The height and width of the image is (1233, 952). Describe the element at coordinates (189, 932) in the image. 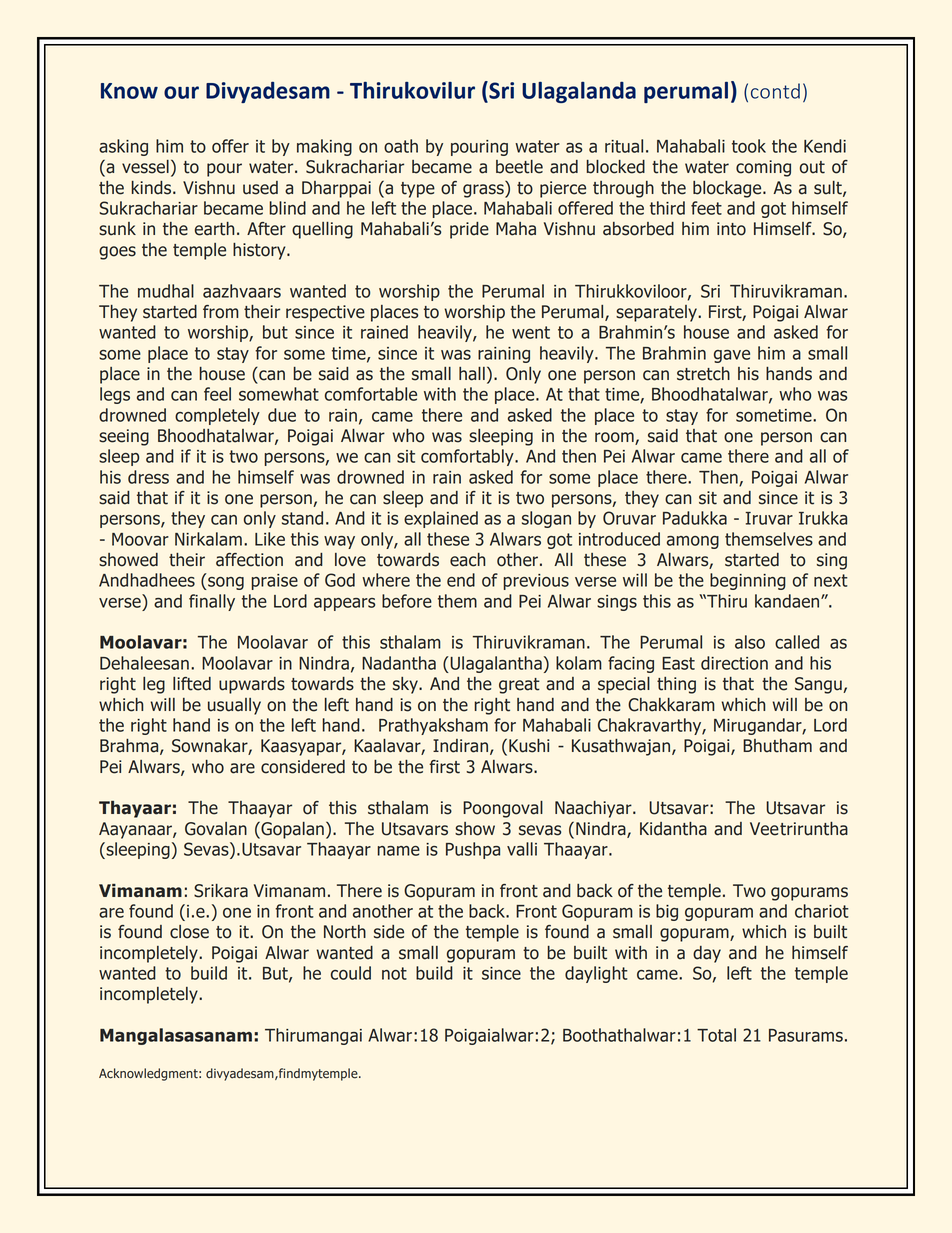

I see `close` at that location.
